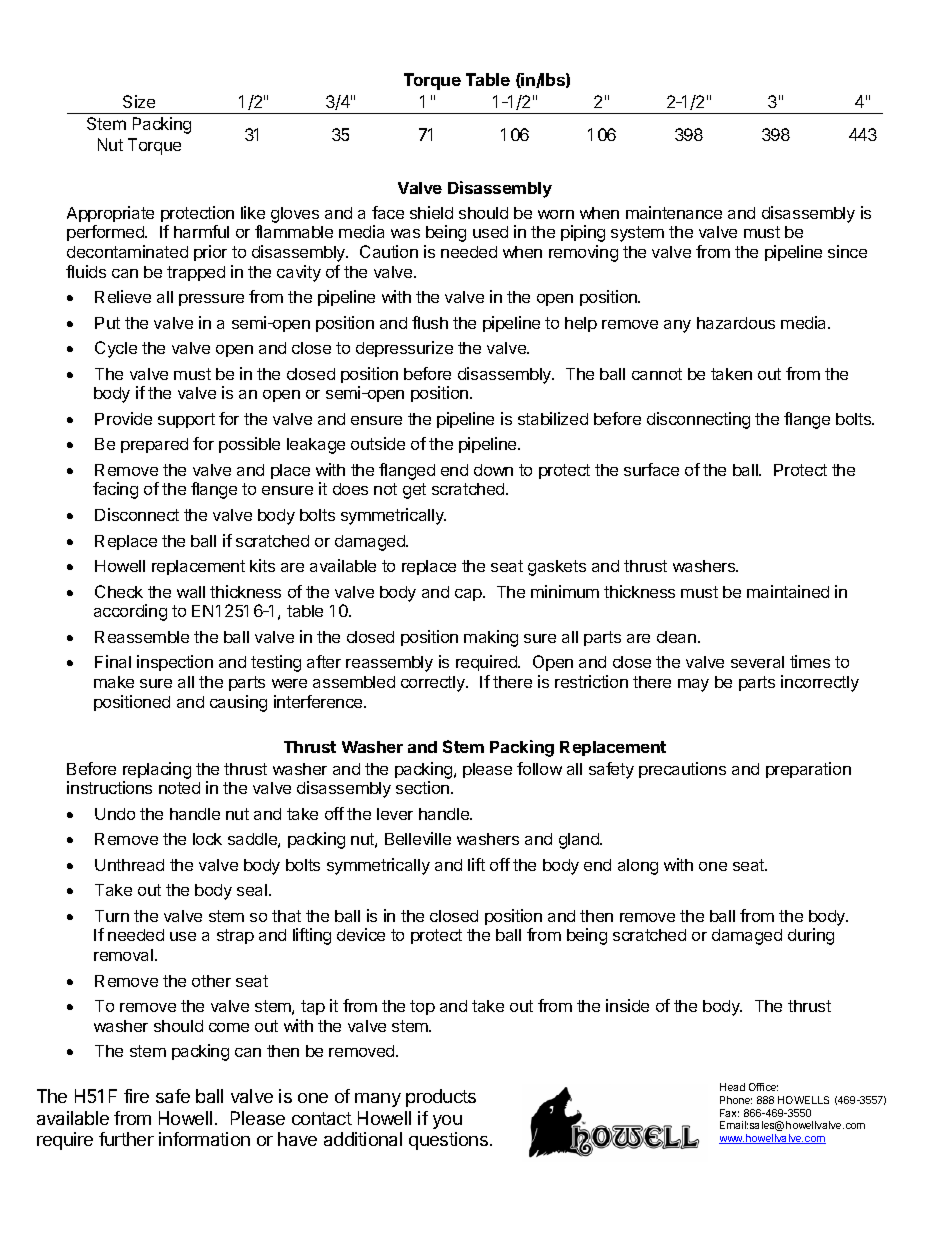 The width and height of the screenshot is (952, 1233). I want to click on maintenance, so click(674, 212).
